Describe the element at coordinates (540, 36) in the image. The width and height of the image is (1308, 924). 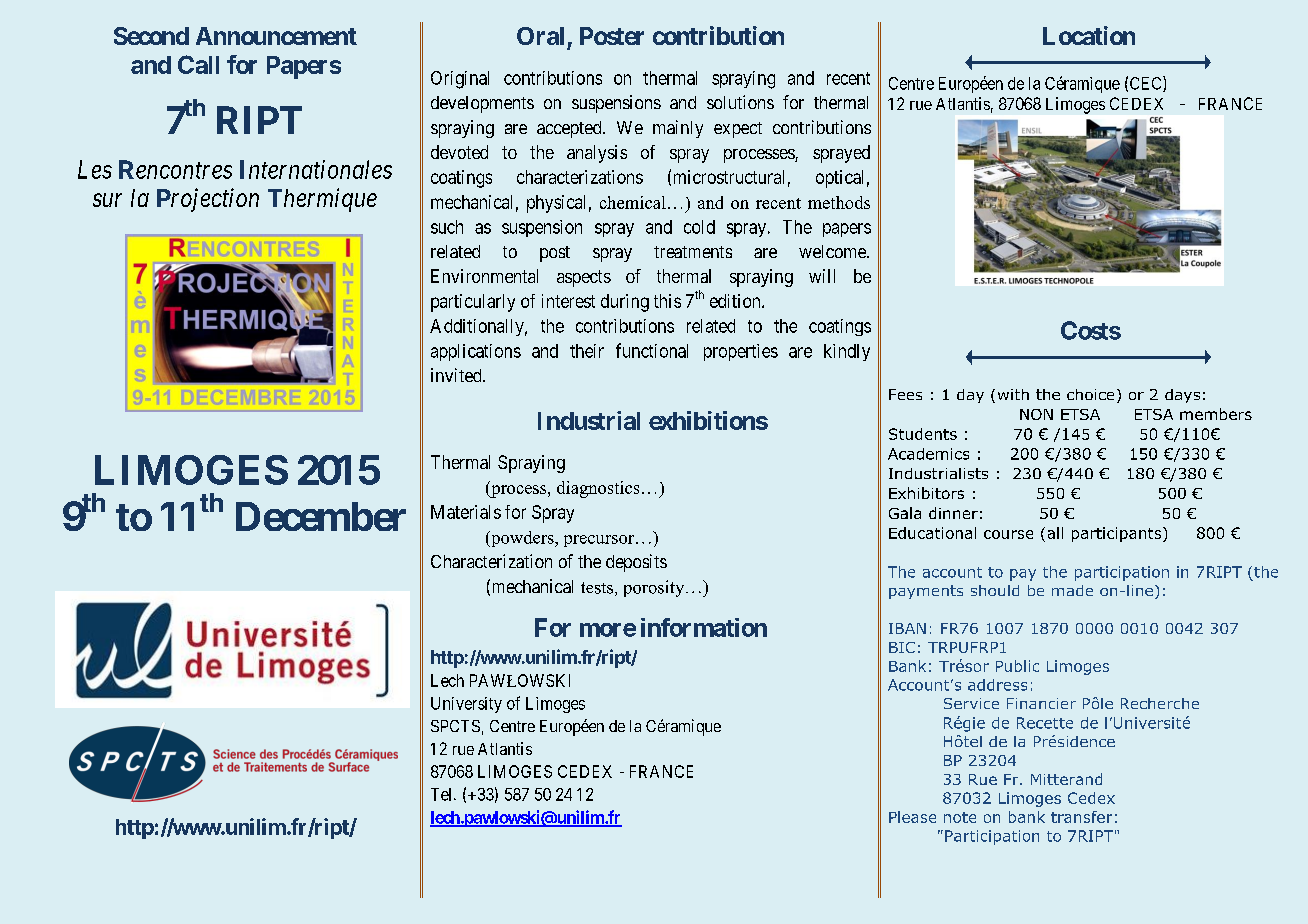
I see `Oral` at that location.
